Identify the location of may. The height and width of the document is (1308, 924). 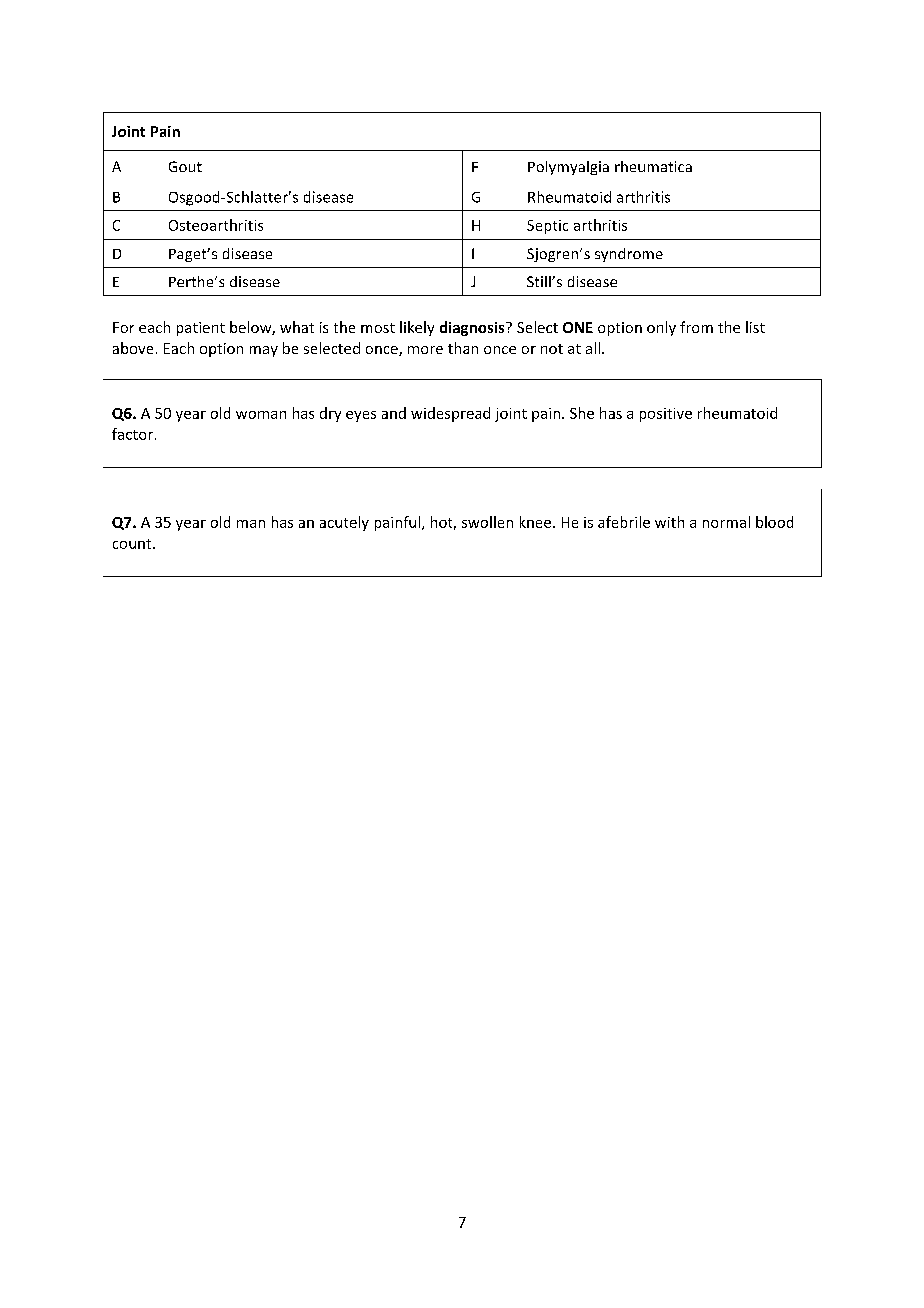
(264, 351).
